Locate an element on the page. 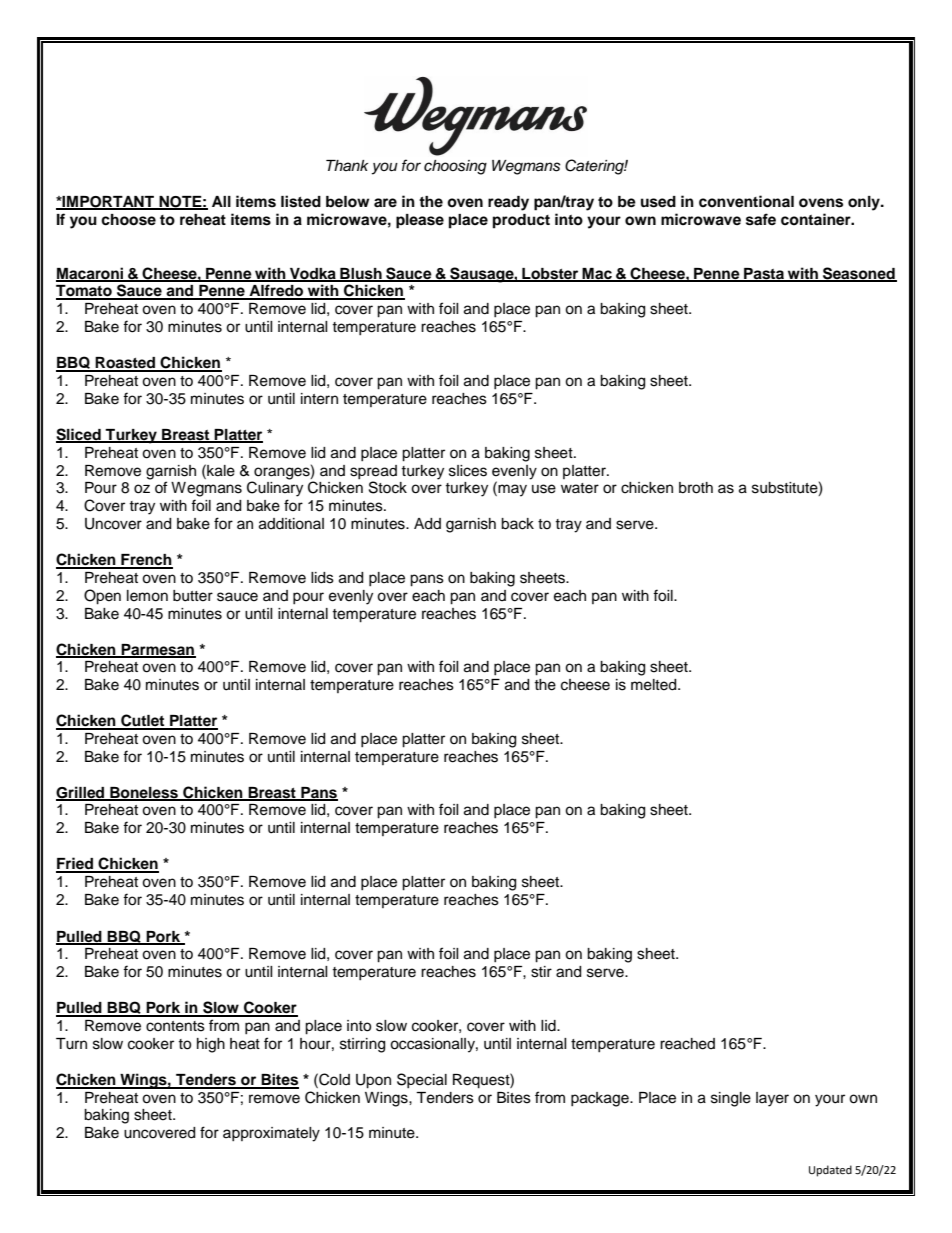  approximately is located at coordinates (271, 1134).
